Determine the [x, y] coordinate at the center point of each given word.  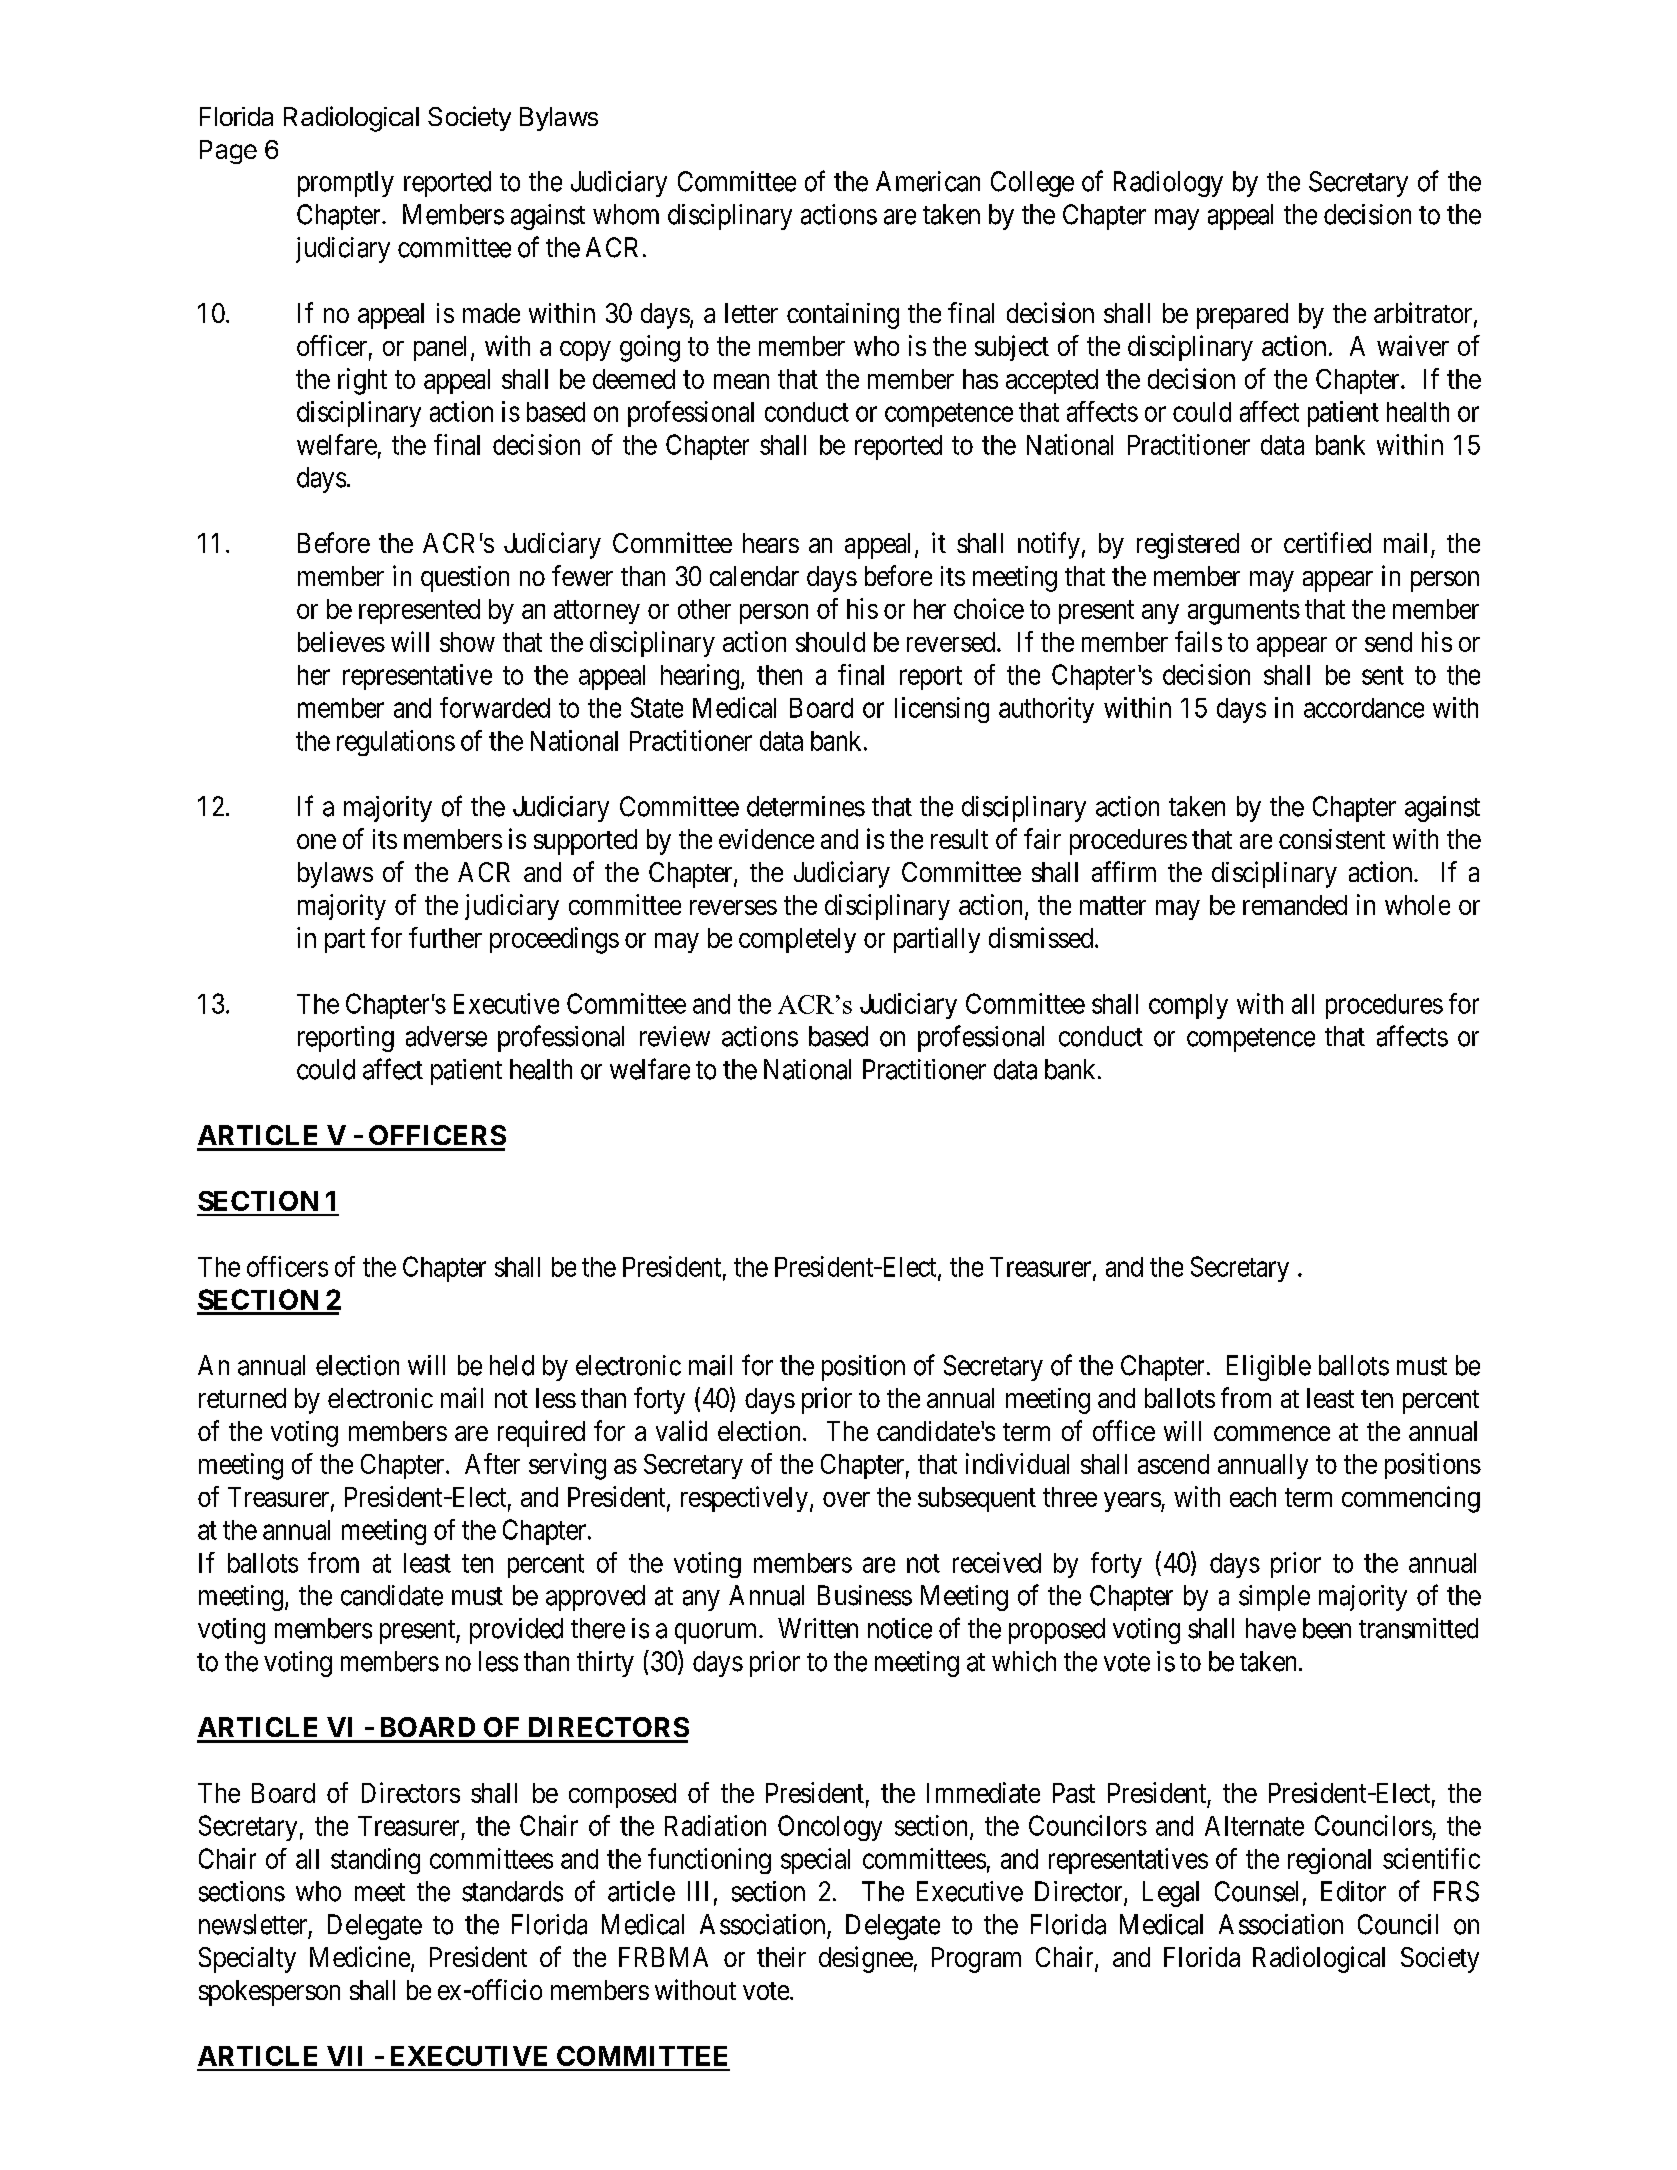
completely [797, 940]
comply [1188, 1006]
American [928, 181]
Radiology [1168, 184]
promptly [346, 184]
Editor [1353, 1891]
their [781, 1957]
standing [375, 1861]
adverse [446, 1036]
